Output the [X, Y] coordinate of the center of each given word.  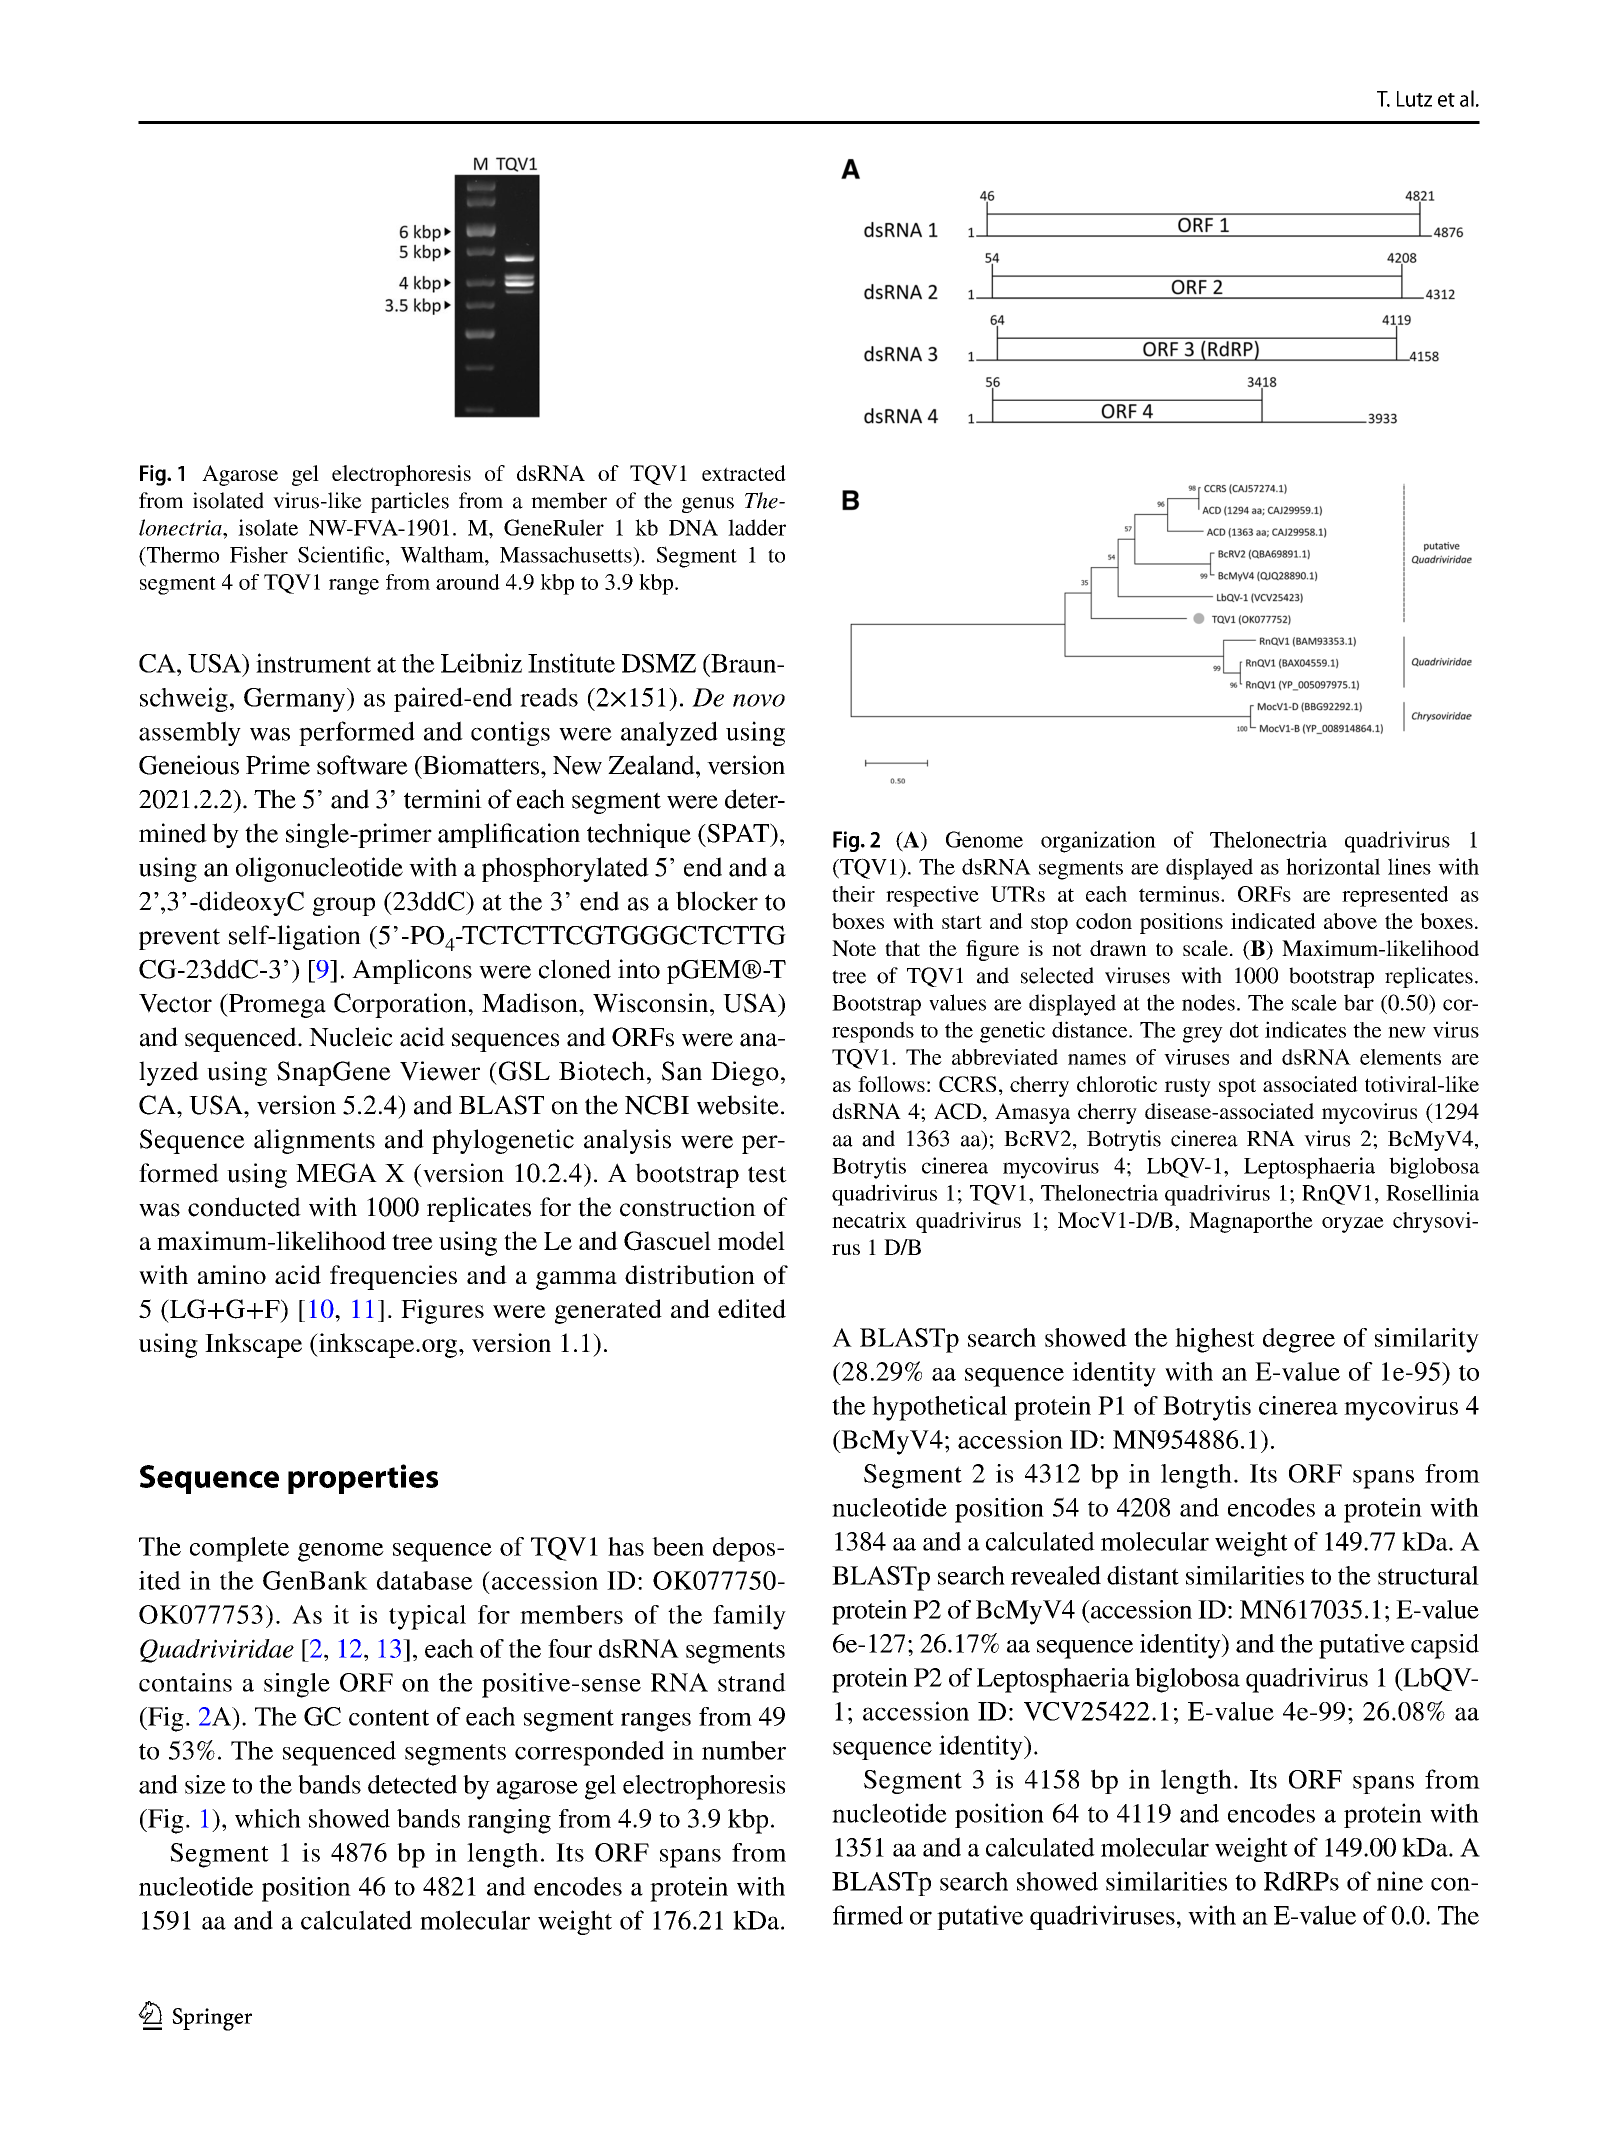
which [268, 1818]
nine [1400, 1881]
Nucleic [351, 1037]
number [744, 1750]
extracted [744, 473]
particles [410, 502]
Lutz [1414, 99]
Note [854, 948]
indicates [1305, 1029]
